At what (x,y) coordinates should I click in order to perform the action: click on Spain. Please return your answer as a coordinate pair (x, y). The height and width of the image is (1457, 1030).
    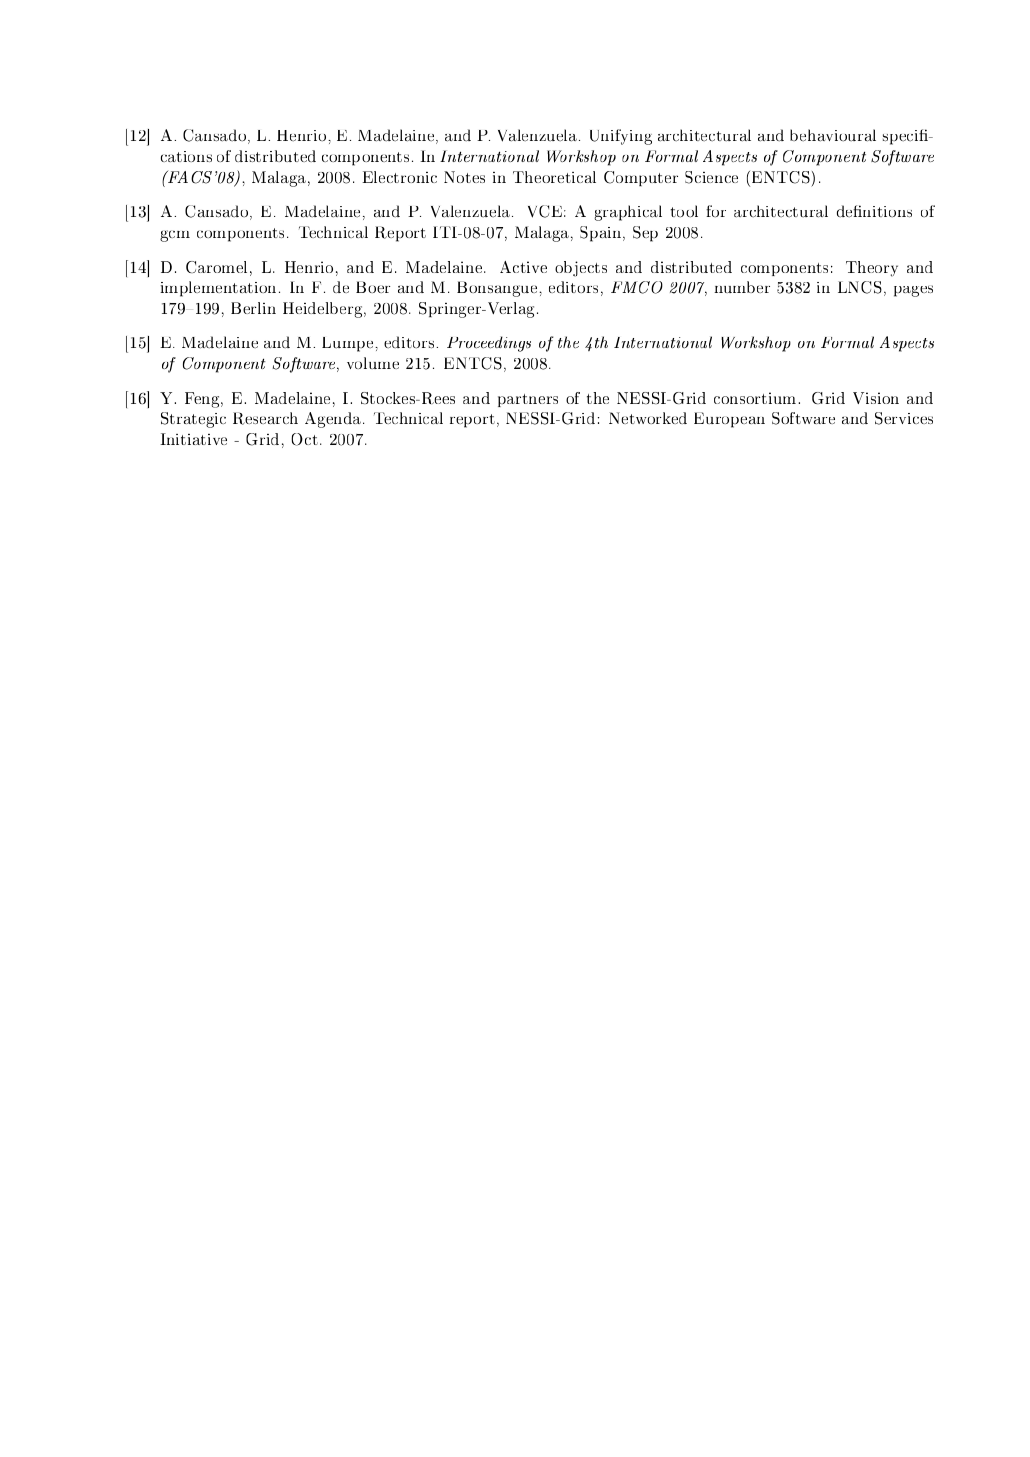
    Looking at the image, I should click on (602, 234).
